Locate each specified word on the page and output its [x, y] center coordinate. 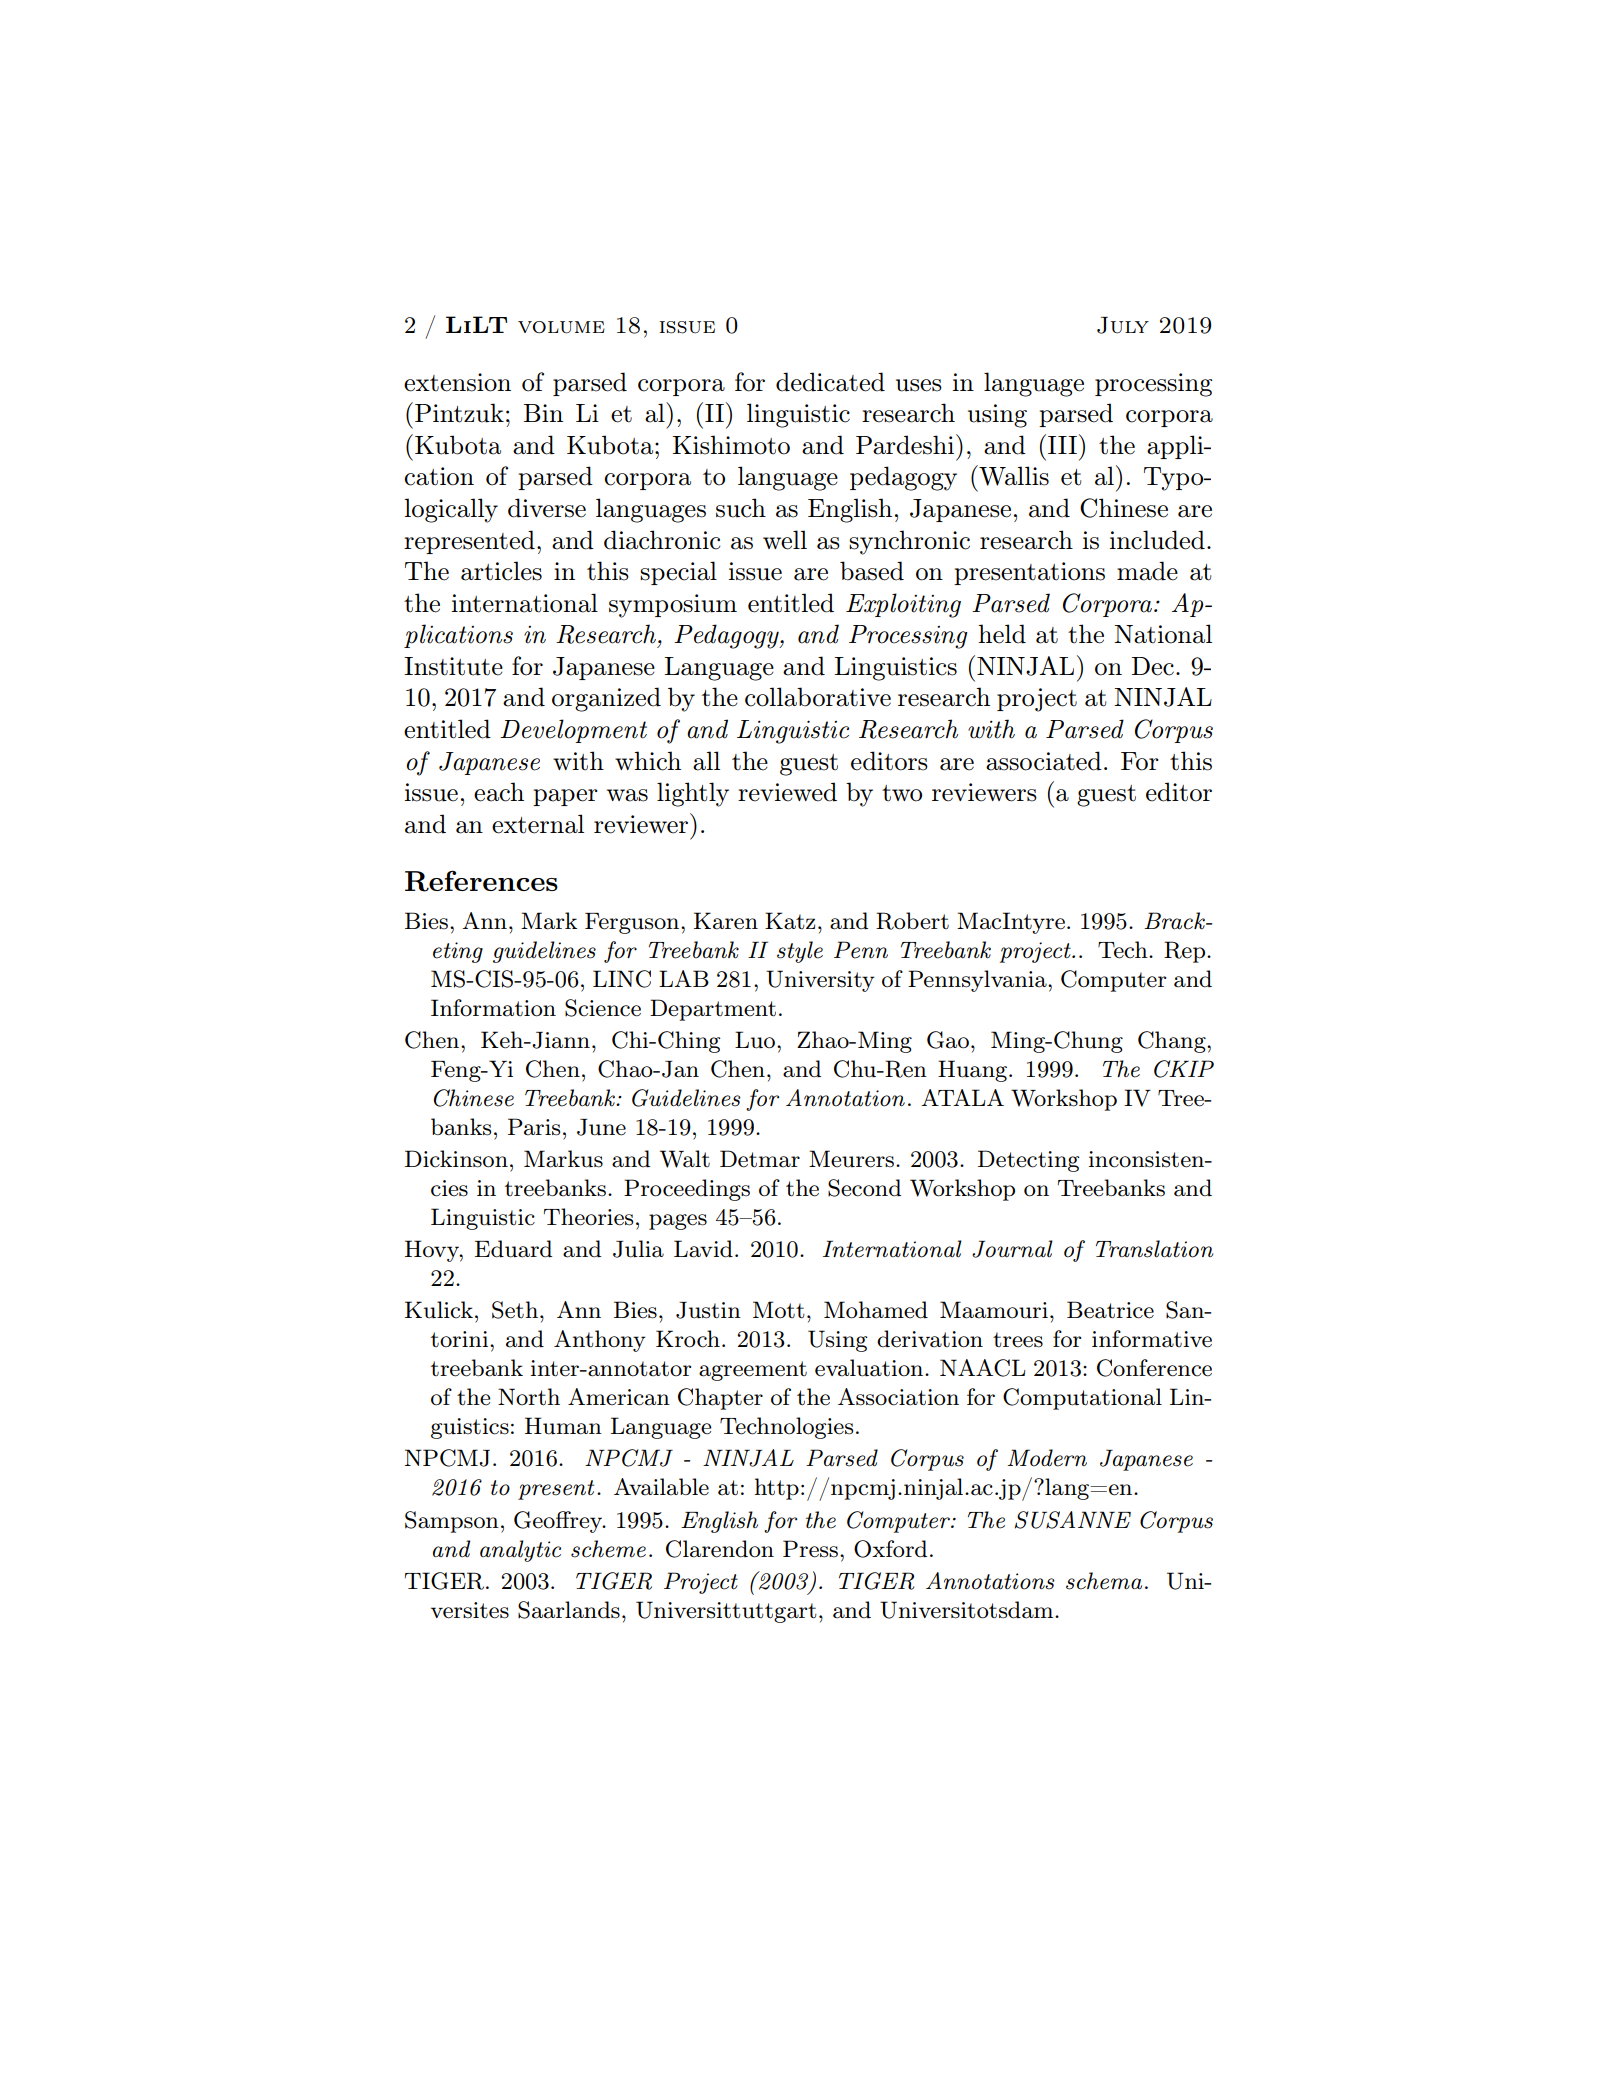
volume [561, 327]
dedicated [830, 382]
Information [493, 1008]
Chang [1173, 1042]
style [800, 952]
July [1123, 325]
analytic [520, 1551]
